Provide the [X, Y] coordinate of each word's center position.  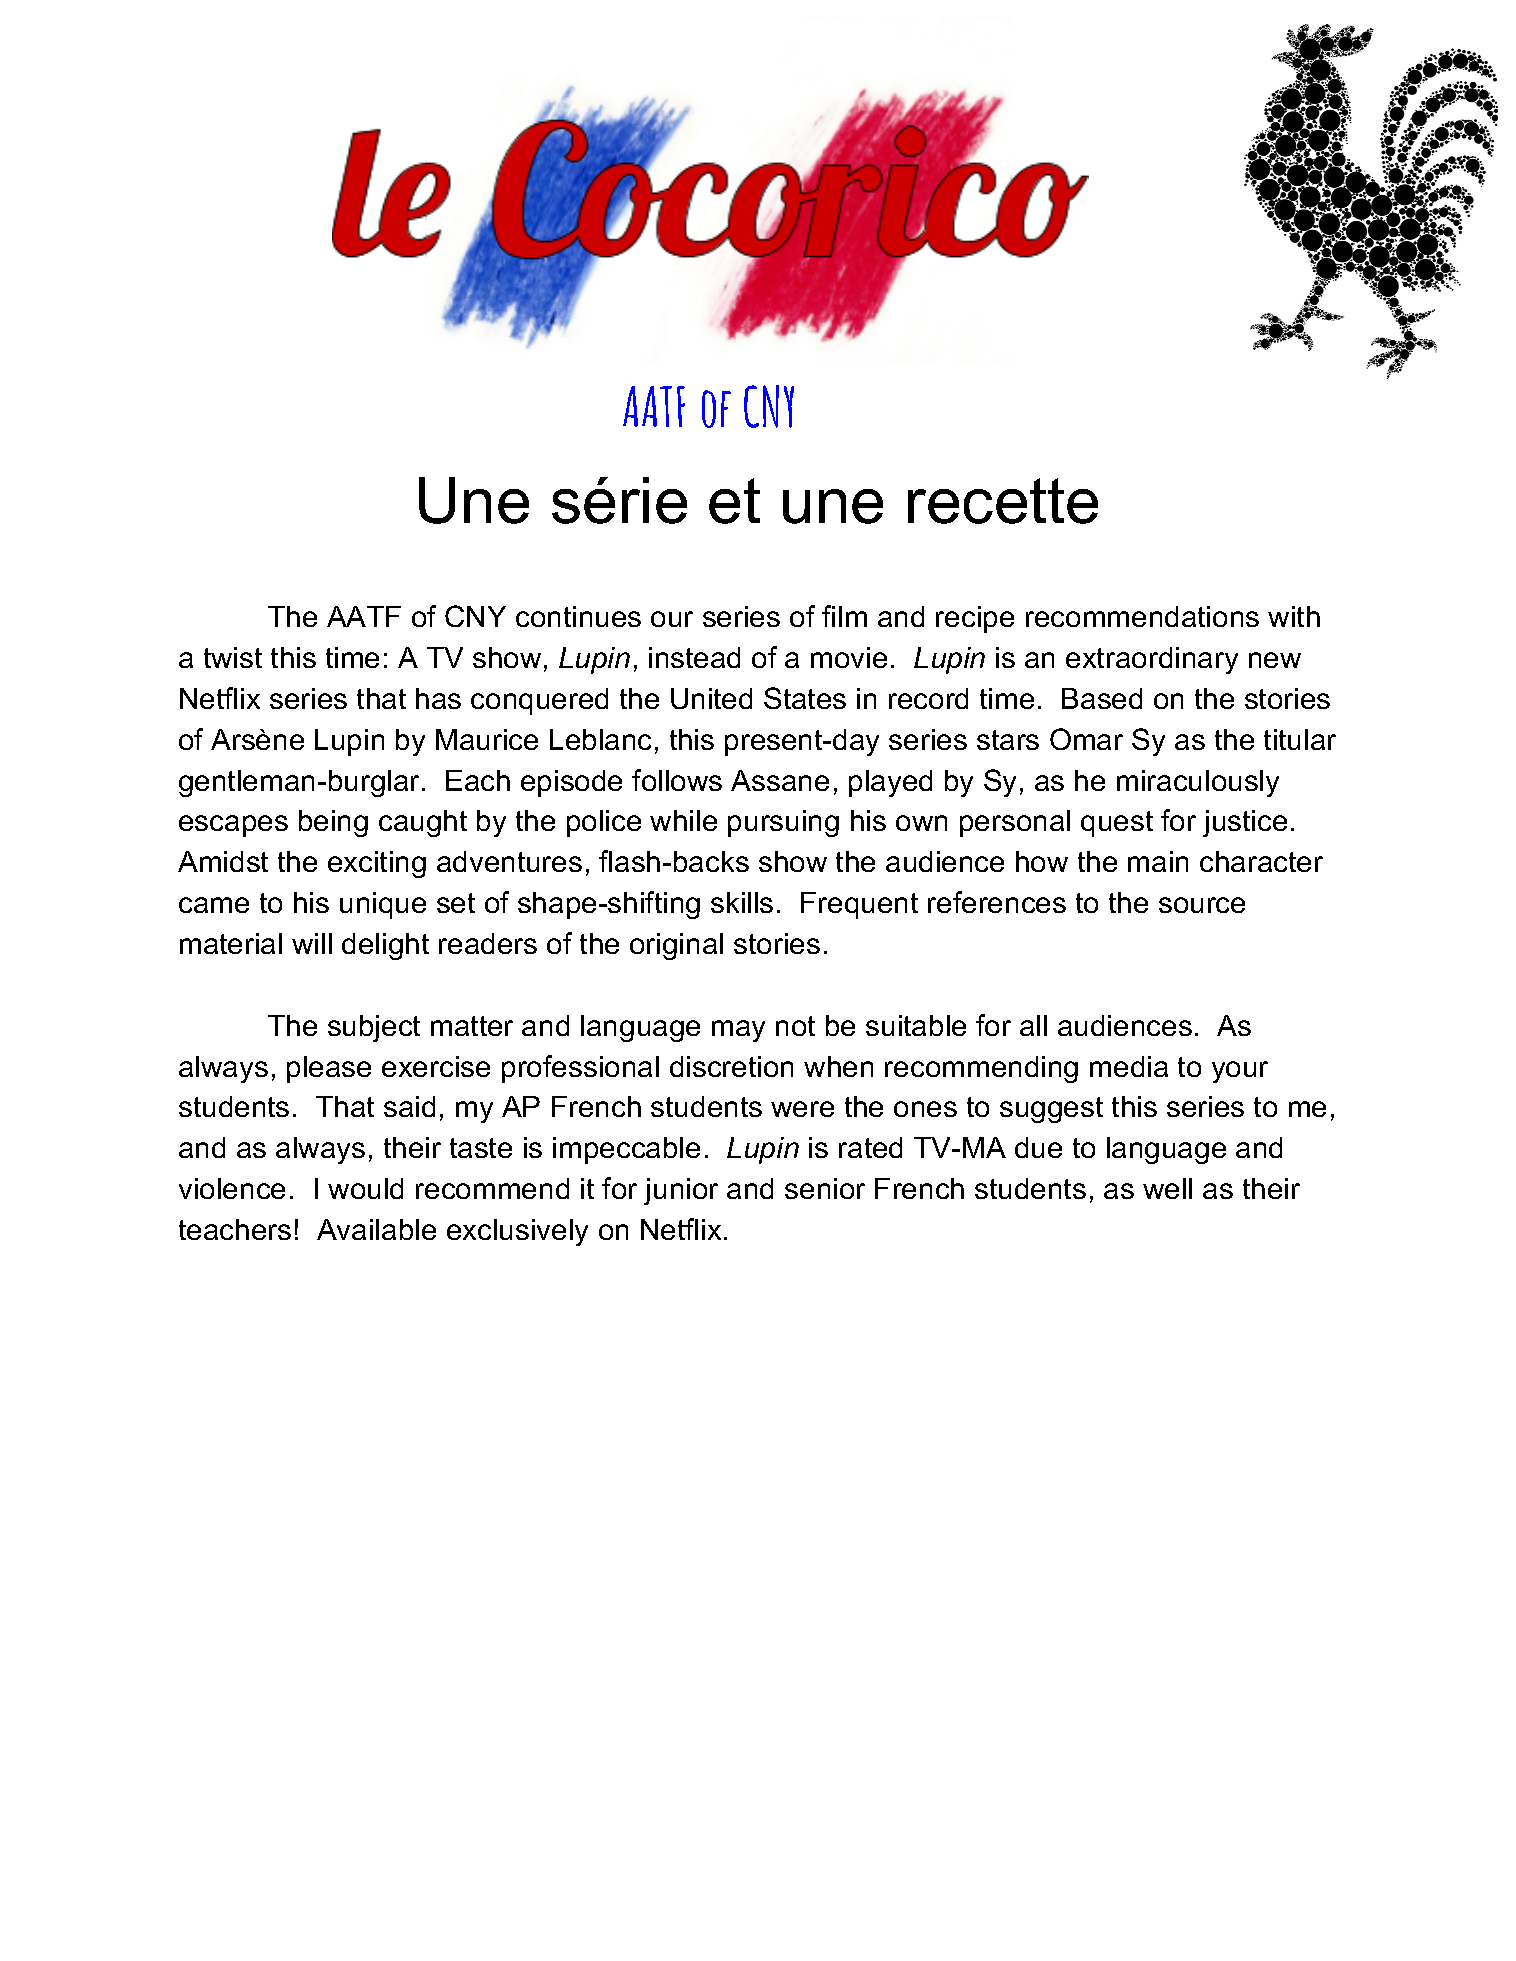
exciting [377, 864]
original [676, 946]
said [409, 1106]
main [1158, 861]
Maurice [487, 739]
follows [677, 780]
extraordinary [1152, 660]
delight [385, 946]
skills [742, 902]
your [1240, 1072]
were [802, 1109]
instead [694, 657]
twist [233, 657]
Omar [1086, 739]
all [1033, 1025]
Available [376, 1229]
